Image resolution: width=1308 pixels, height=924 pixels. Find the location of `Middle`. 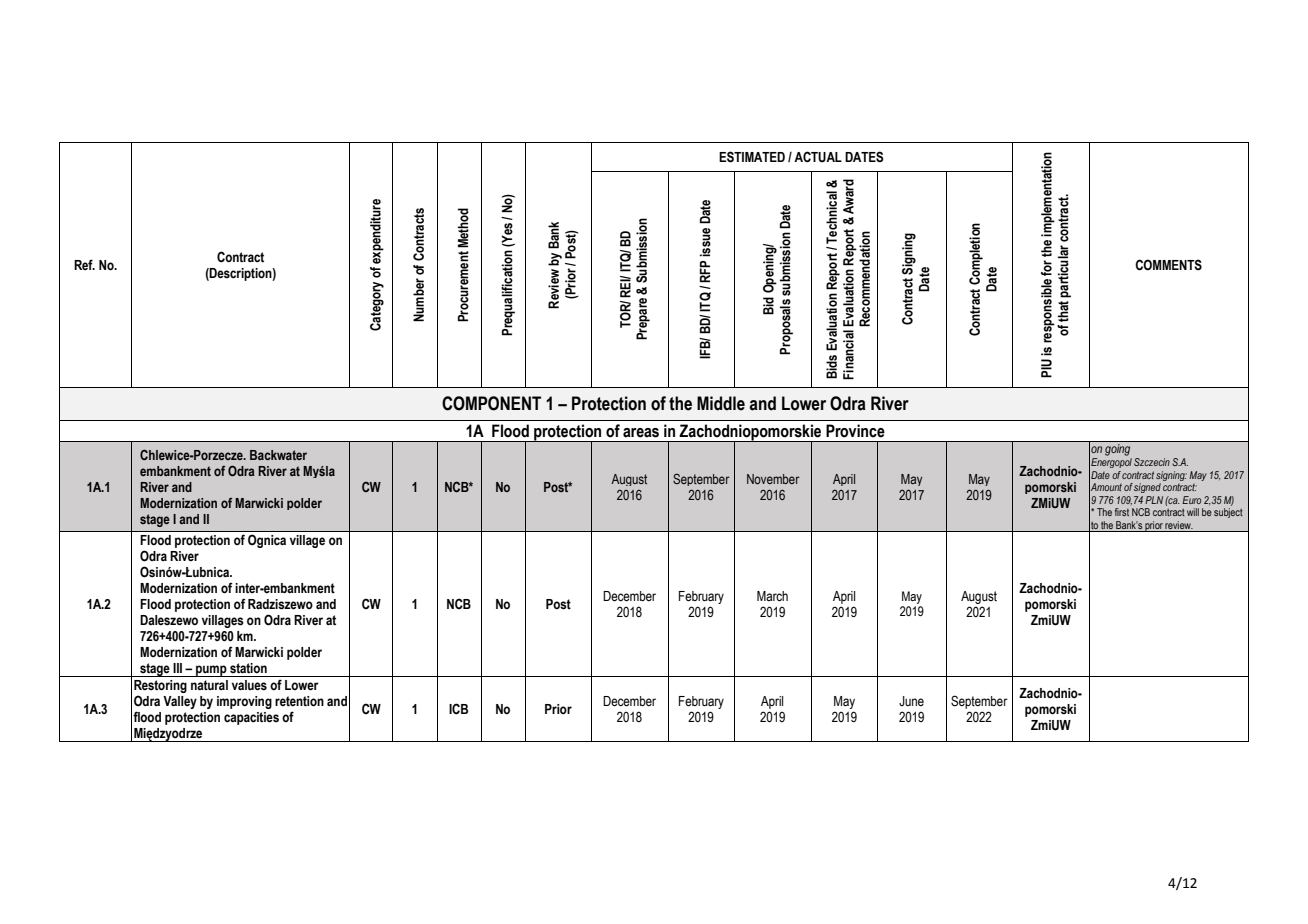

Middle is located at coordinates (721, 403).
